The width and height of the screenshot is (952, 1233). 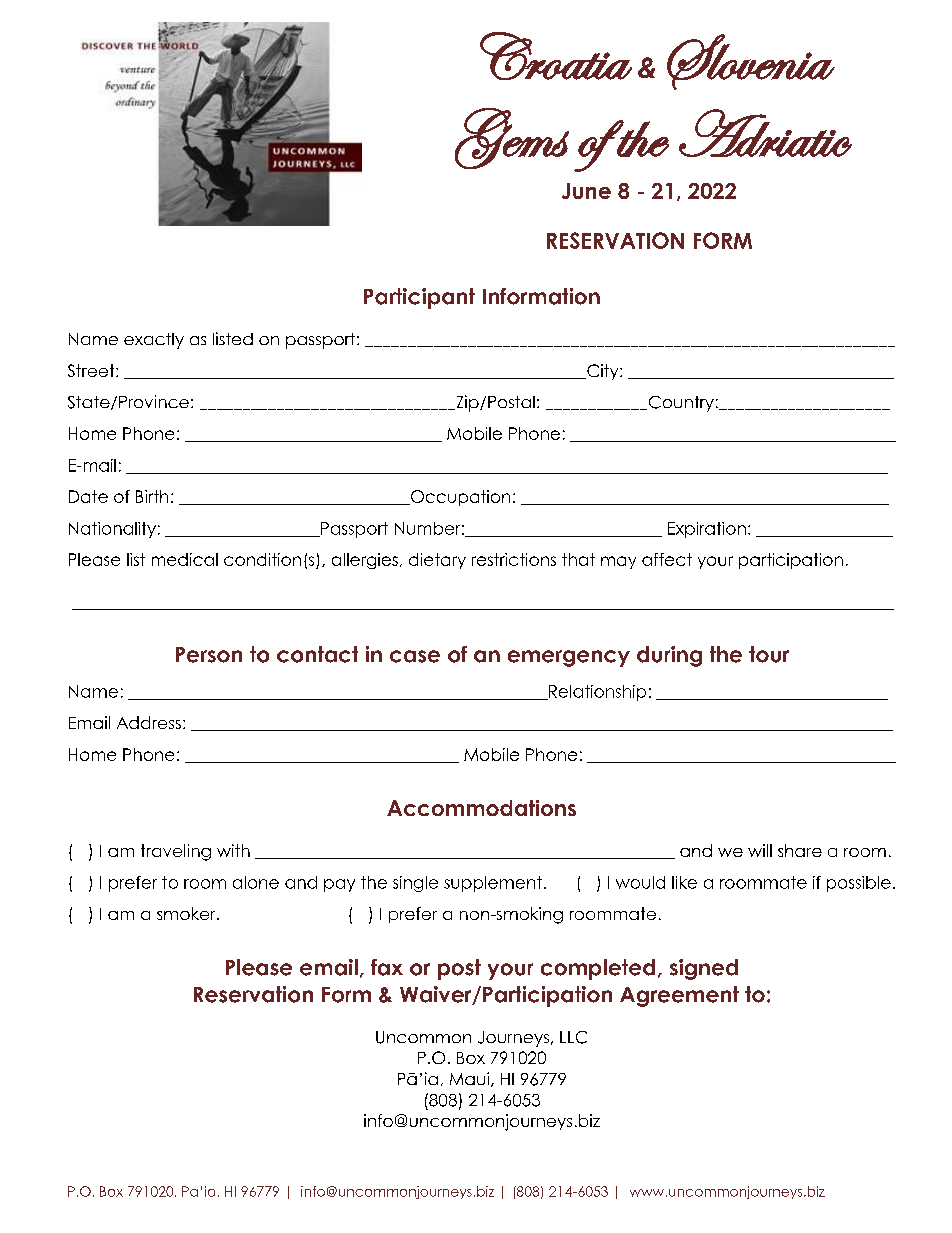 What do you see at coordinates (154, 341) in the screenshot?
I see `exactly` at bounding box center [154, 341].
